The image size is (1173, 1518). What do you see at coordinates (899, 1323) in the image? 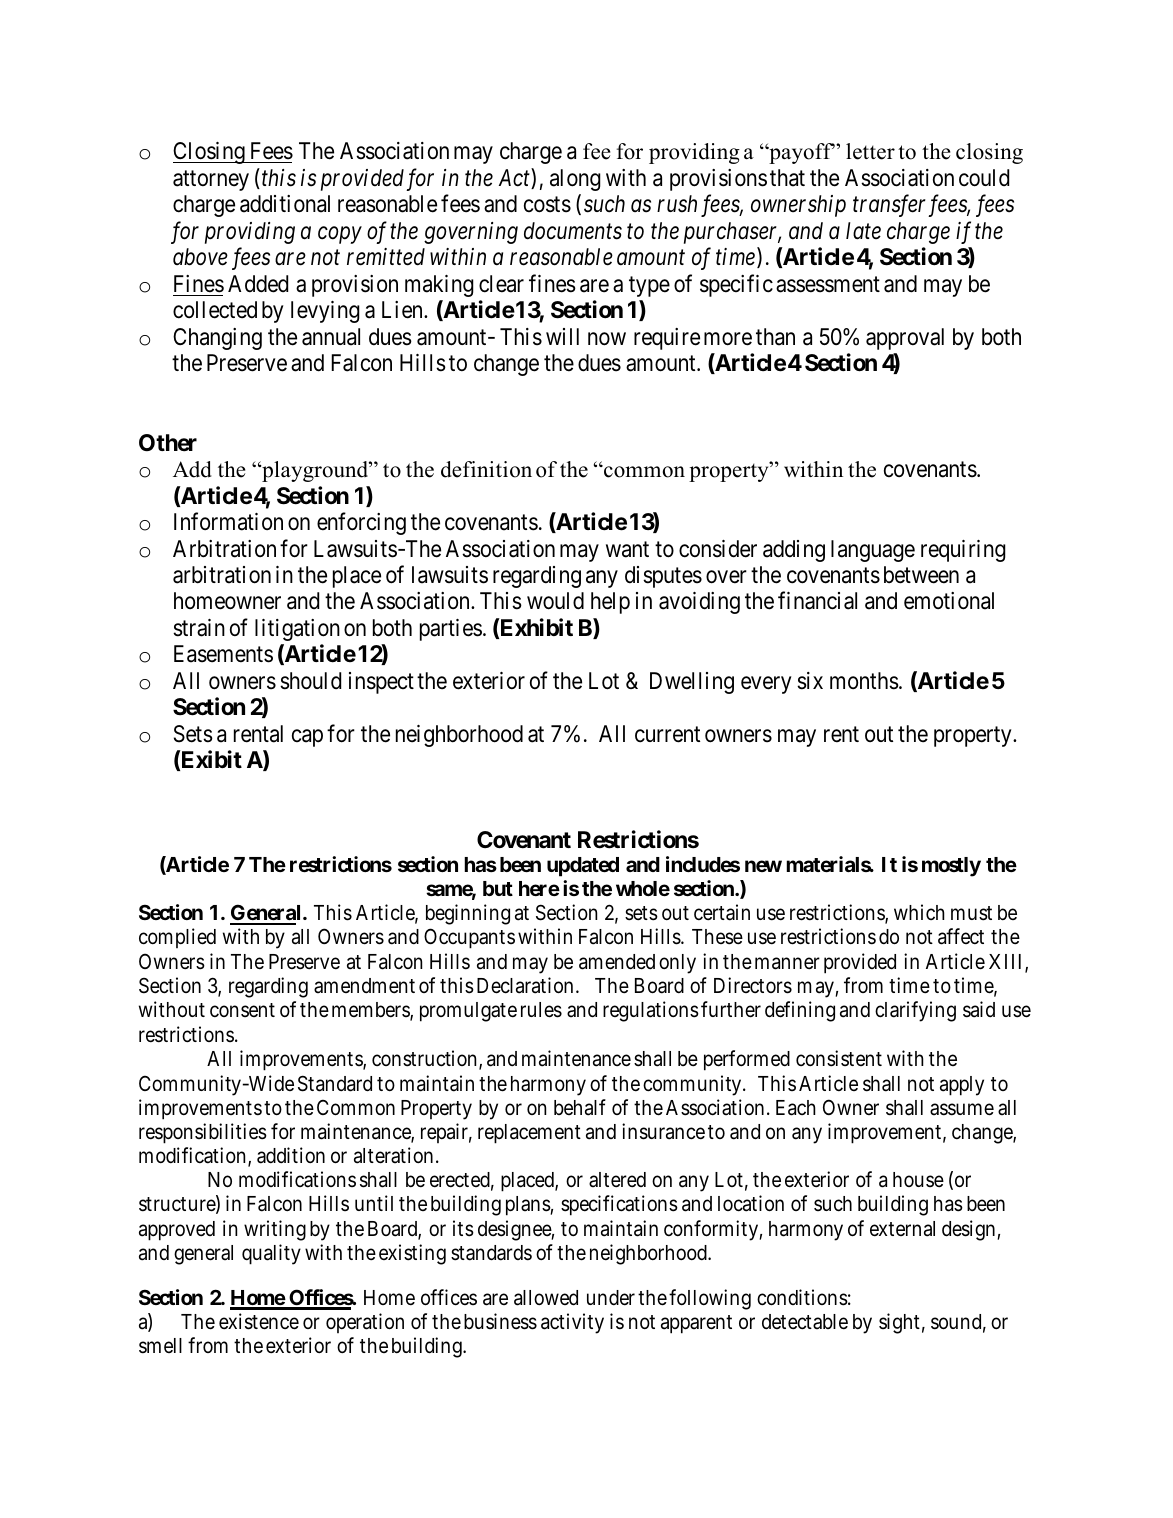
I see `sight` at bounding box center [899, 1323].
